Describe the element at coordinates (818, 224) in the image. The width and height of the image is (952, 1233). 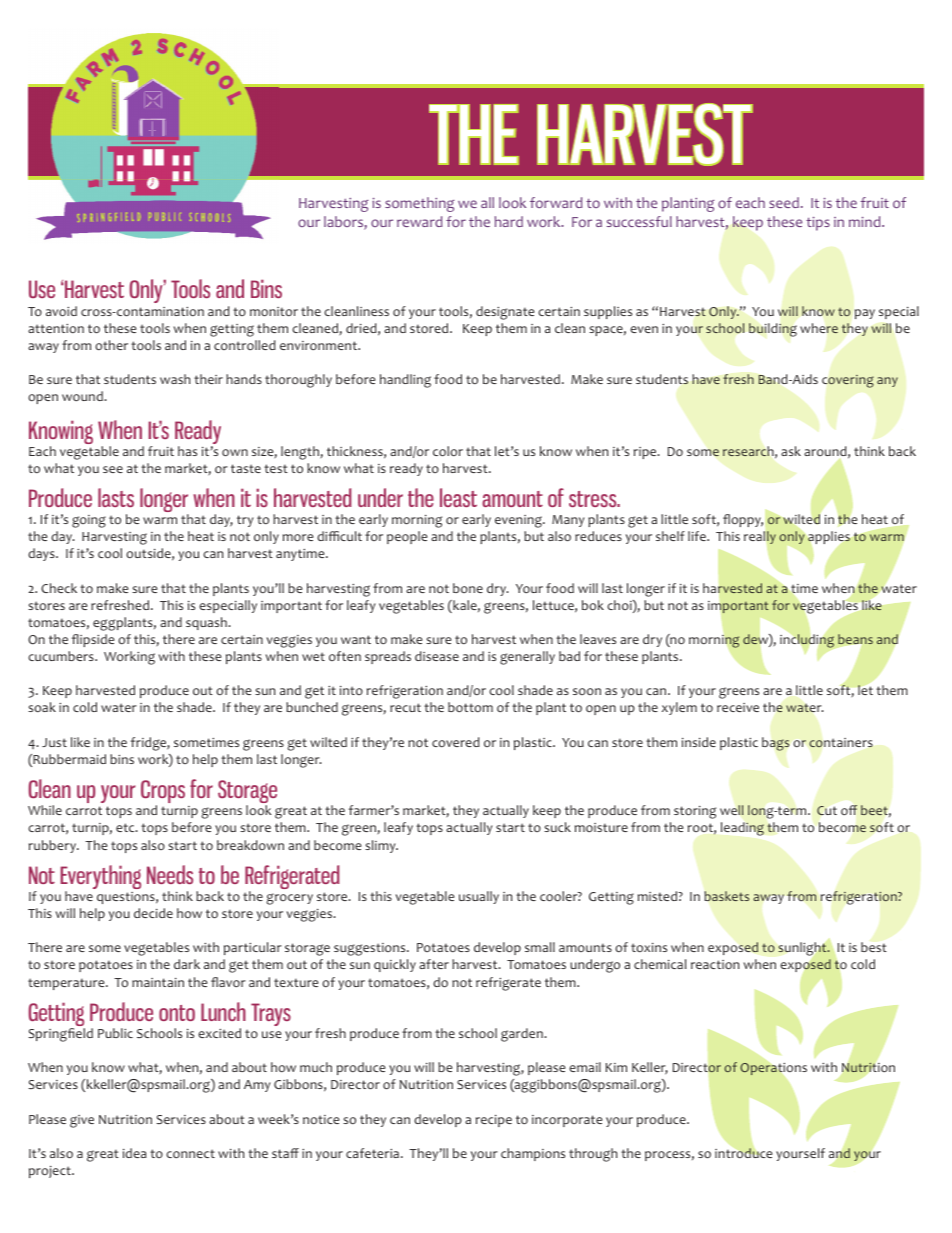
I see `tips` at that location.
